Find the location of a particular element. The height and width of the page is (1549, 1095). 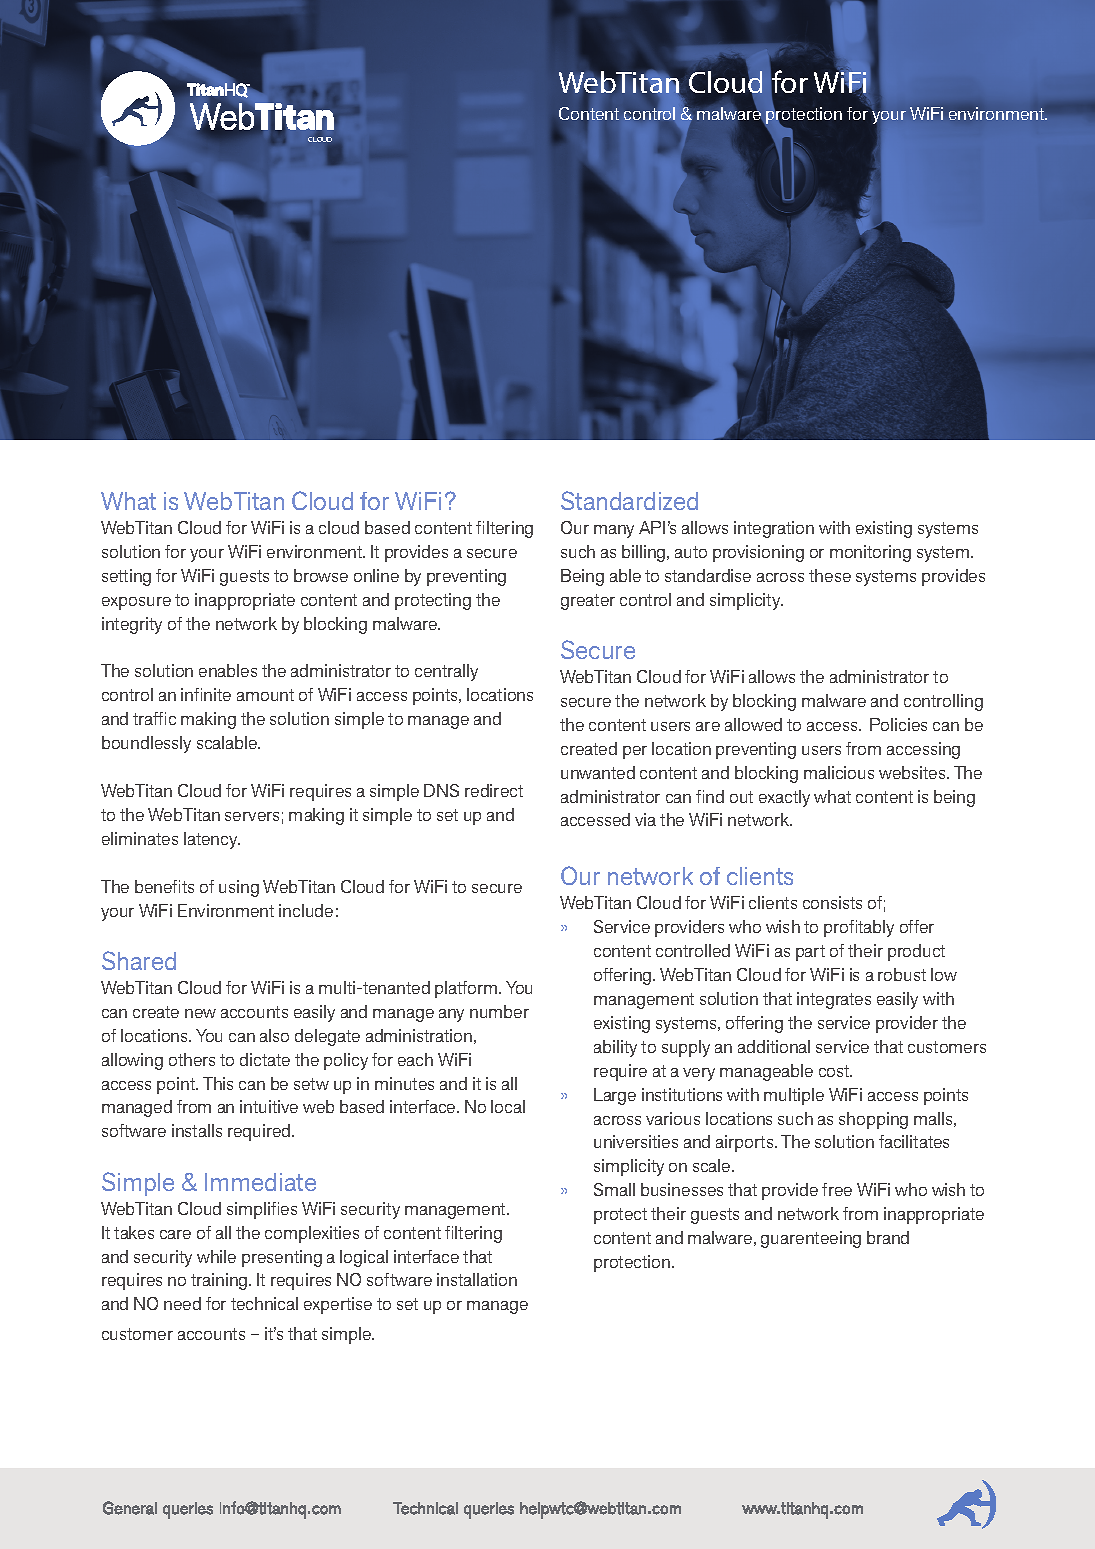

integration is located at coordinates (774, 529).
